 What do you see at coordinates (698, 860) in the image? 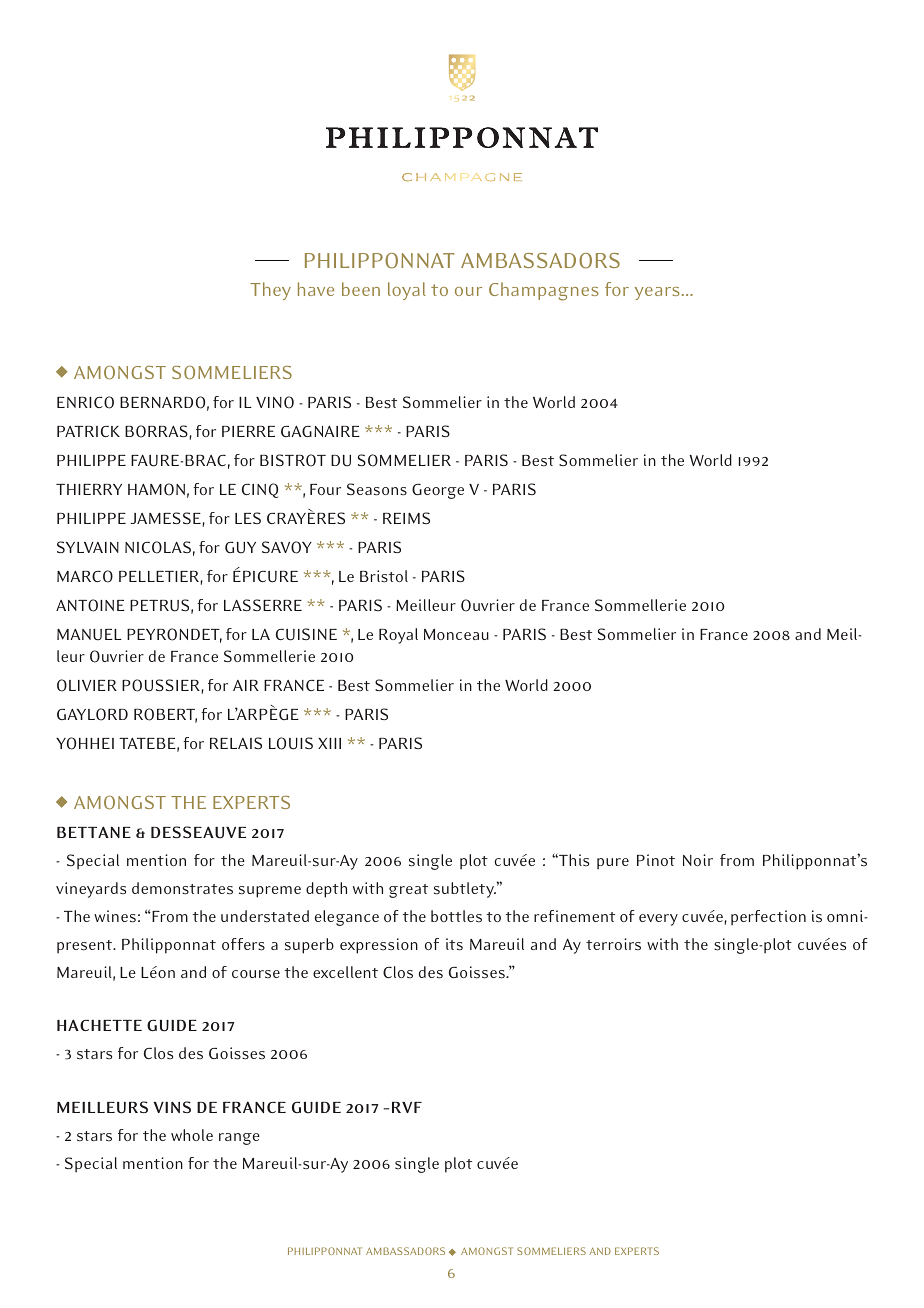
I see `Noir` at bounding box center [698, 860].
